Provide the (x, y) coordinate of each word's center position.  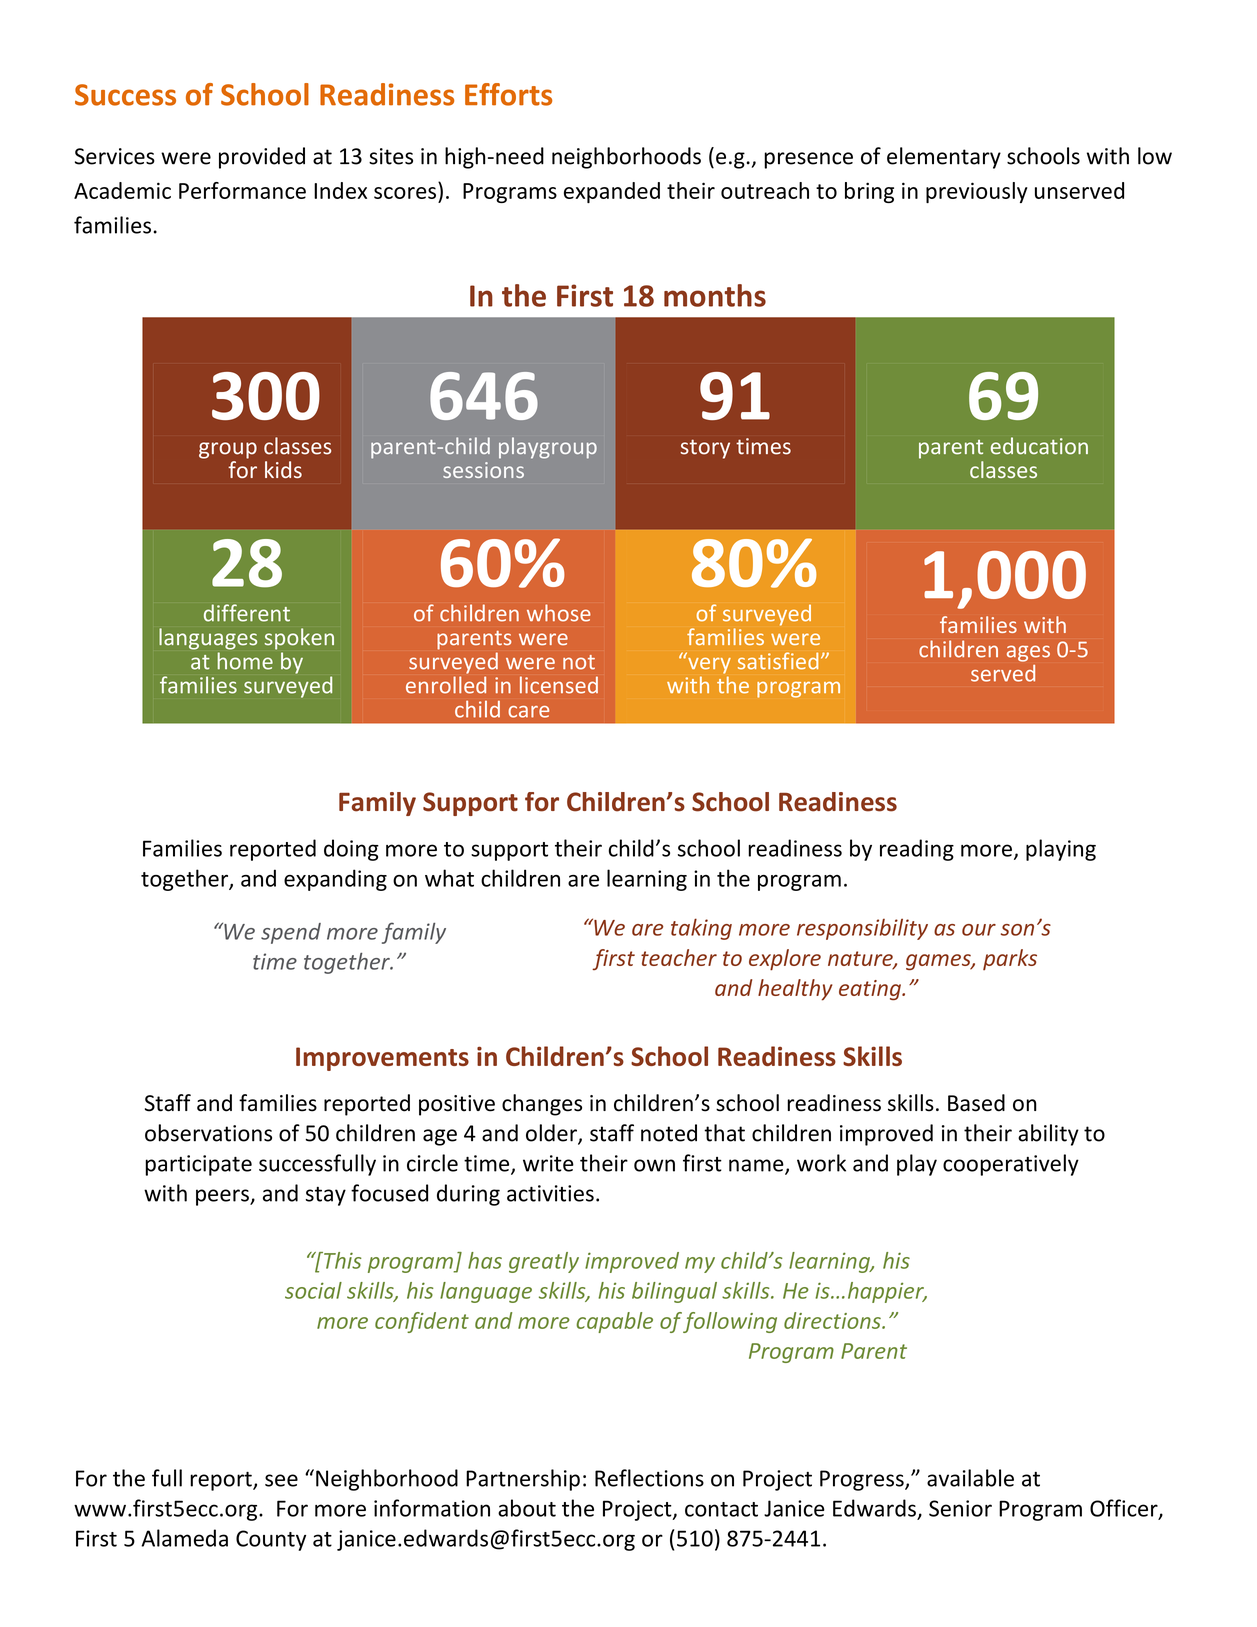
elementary (944, 158)
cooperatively (1011, 1165)
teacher (679, 957)
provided (262, 158)
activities (550, 1193)
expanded (612, 192)
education (1039, 446)
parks (1010, 959)
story (705, 449)
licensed (559, 685)
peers (223, 1197)
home (245, 661)
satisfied (778, 661)
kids (283, 469)
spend (291, 933)
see (281, 1480)
